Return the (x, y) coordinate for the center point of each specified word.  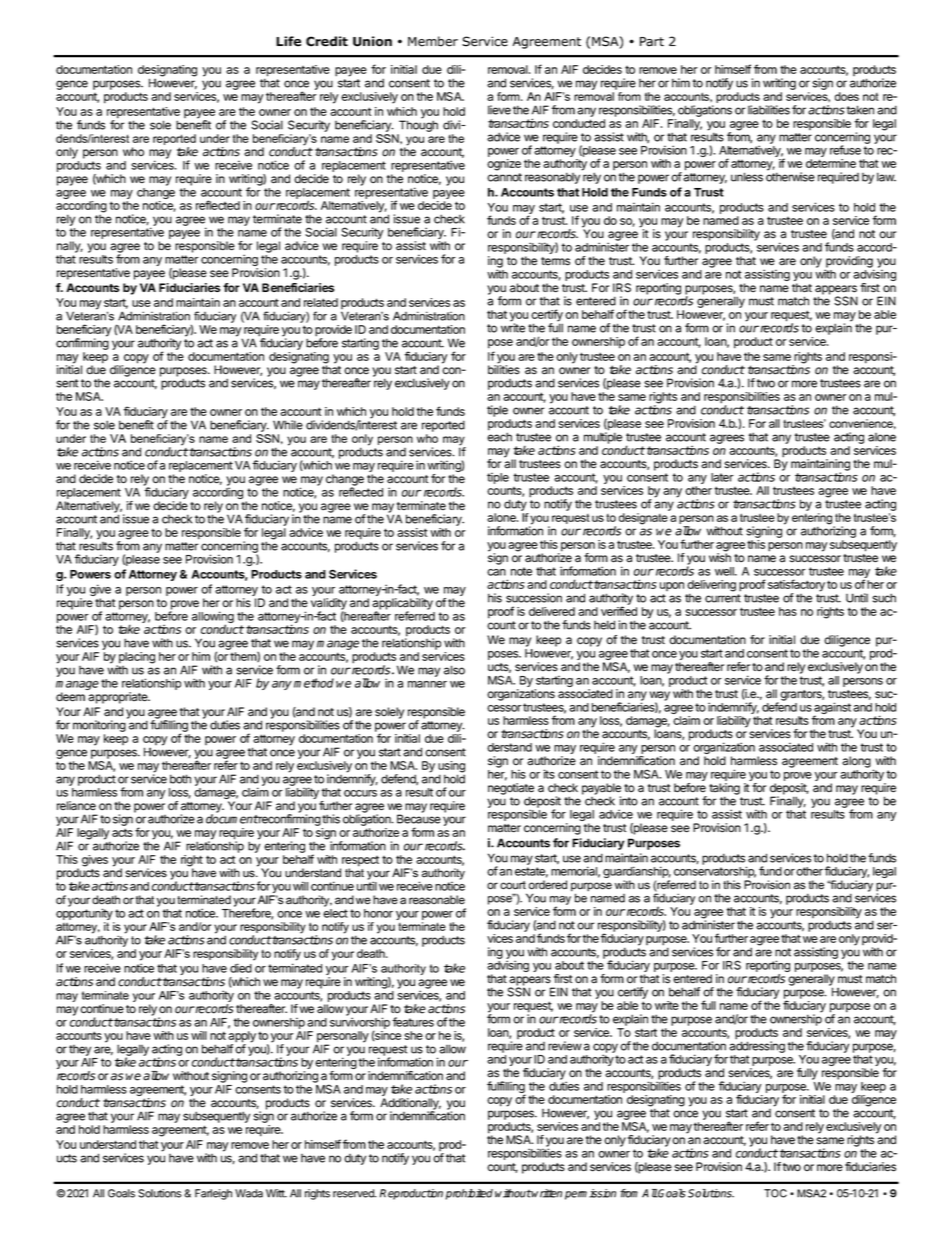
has (788, 611)
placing (136, 659)
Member (433, 41)
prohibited (469, 1194)
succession (534, 598)
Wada (249, 1193)
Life (288, 41)
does (847, 96)
